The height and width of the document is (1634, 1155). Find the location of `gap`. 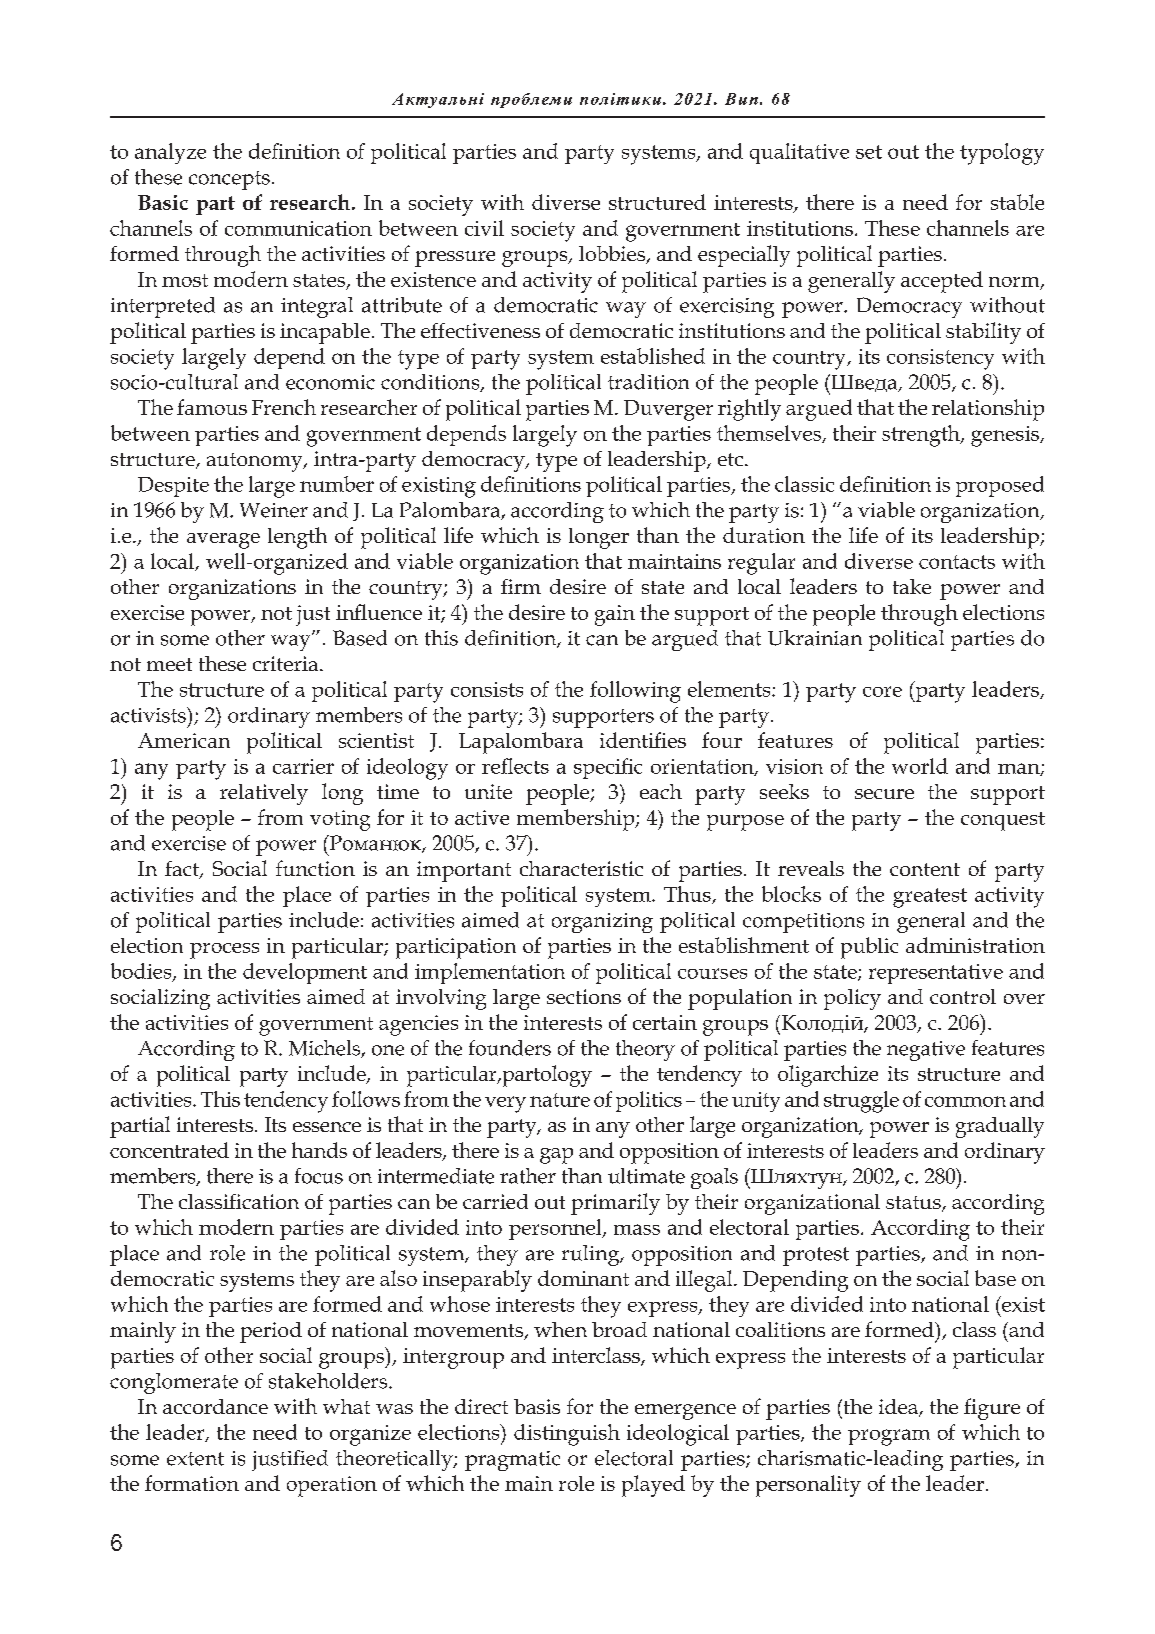

gap is located at coordinates (556, 1156).
